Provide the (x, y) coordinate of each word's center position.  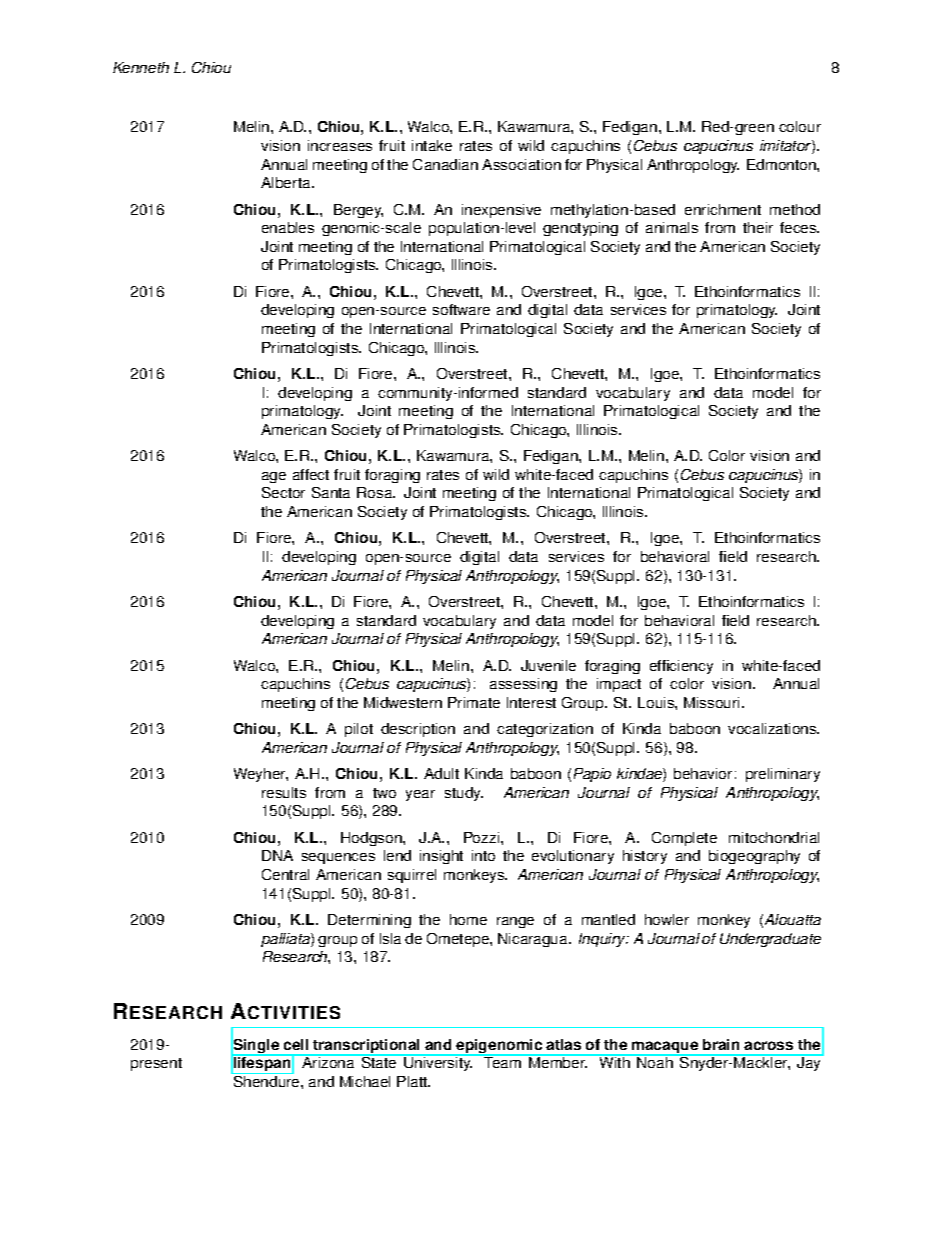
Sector (283, 492)
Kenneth (141, 67)
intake (432, 145)
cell (296, 1044)
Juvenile (548, 665)
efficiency (681, 667)
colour (800, 126)
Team (503, 1061)
